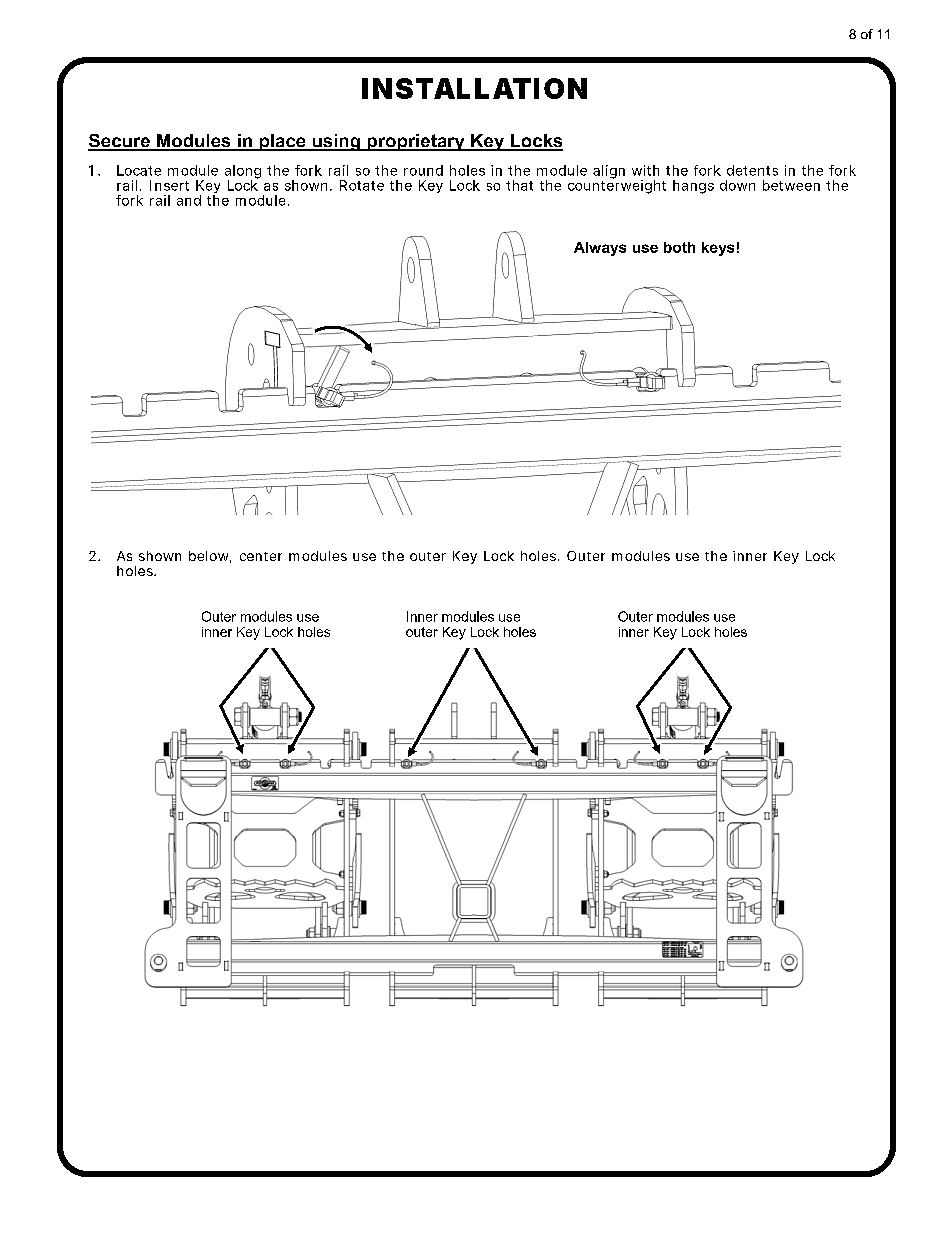  I want to click on Locate, so click(139, 170).
